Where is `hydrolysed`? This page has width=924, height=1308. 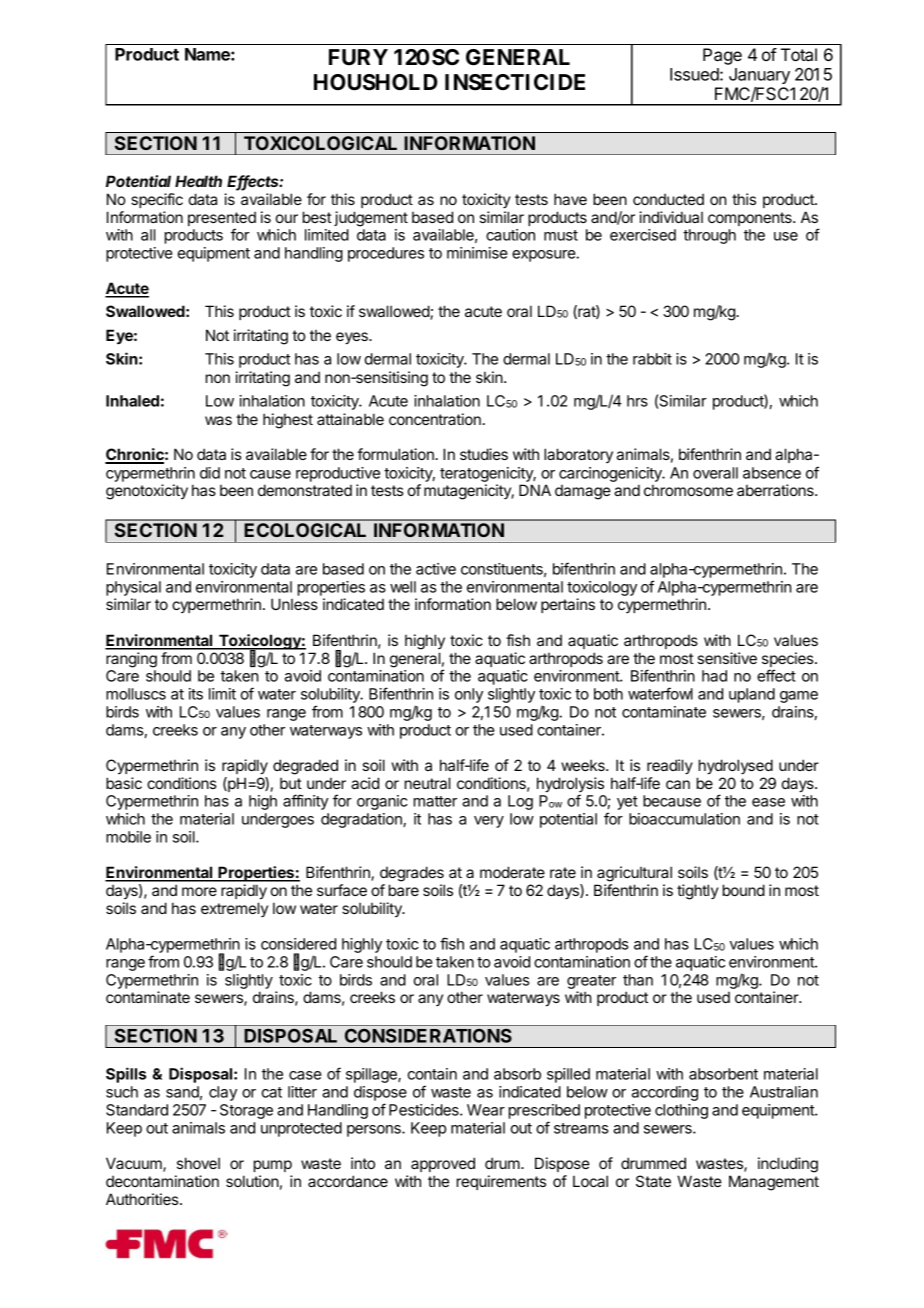 hydrolysed is located at coordinates (736, 767).
